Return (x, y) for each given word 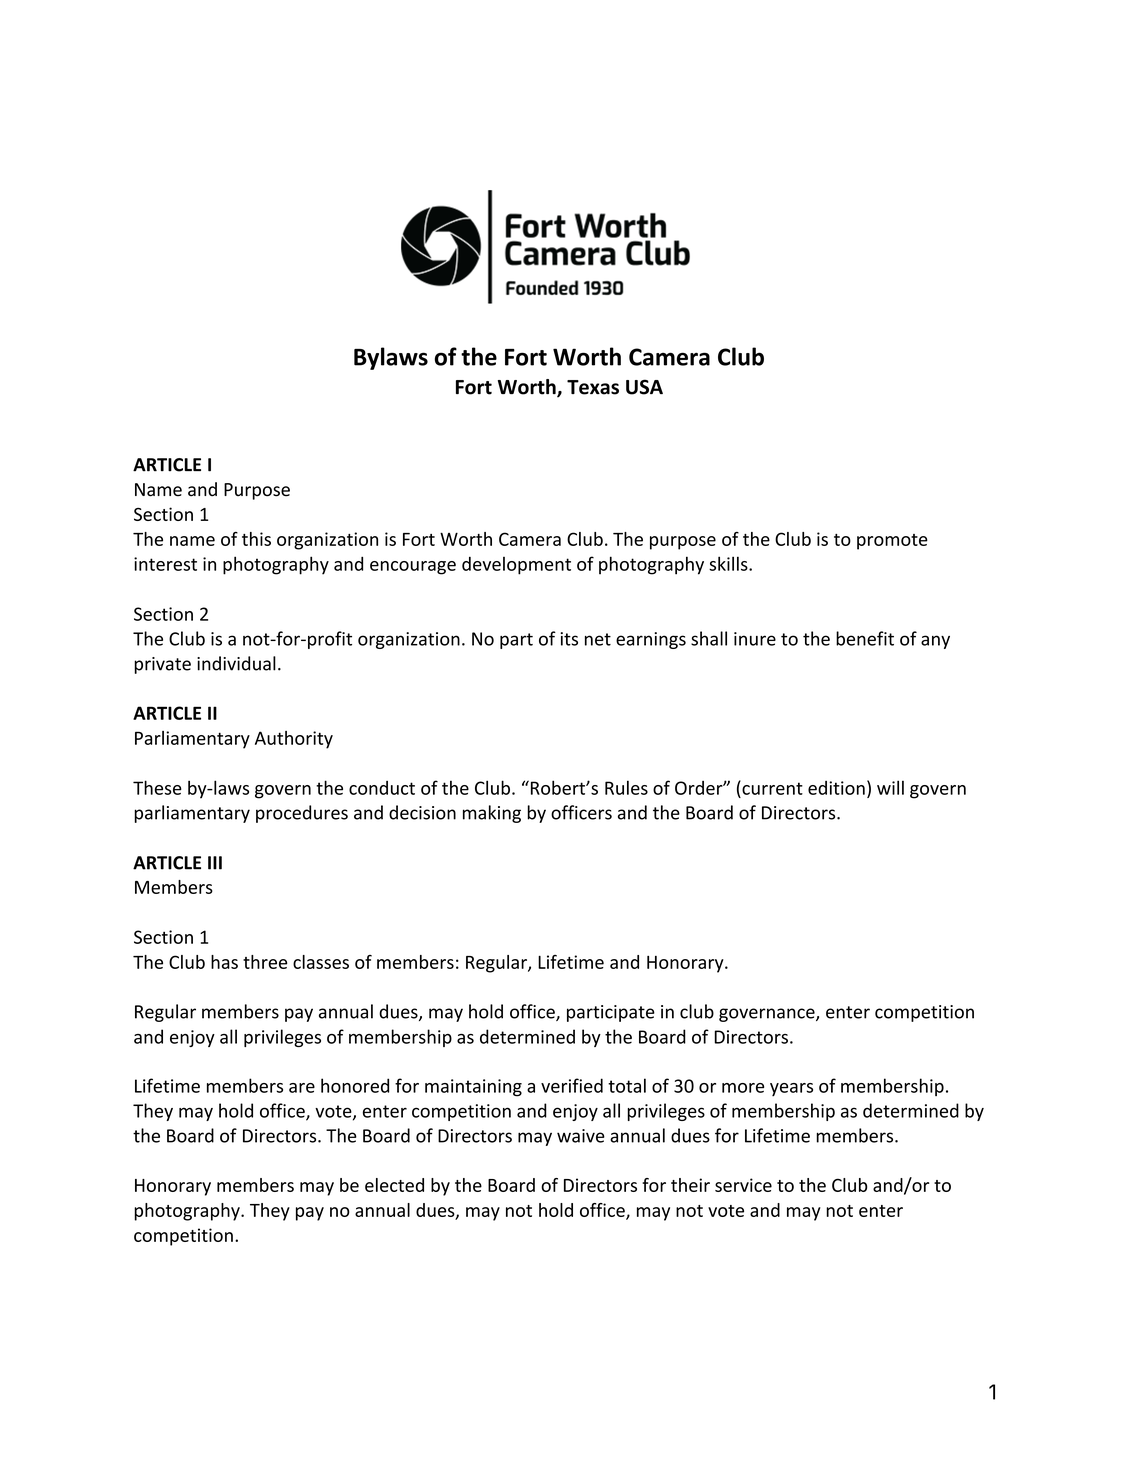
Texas (593, 387)
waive (581, 1136)
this (256, 539)
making (492, 814)
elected (394, 1185)
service (743, 1185)
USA (644, 387)
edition (836, 788)
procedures (302, 814)
